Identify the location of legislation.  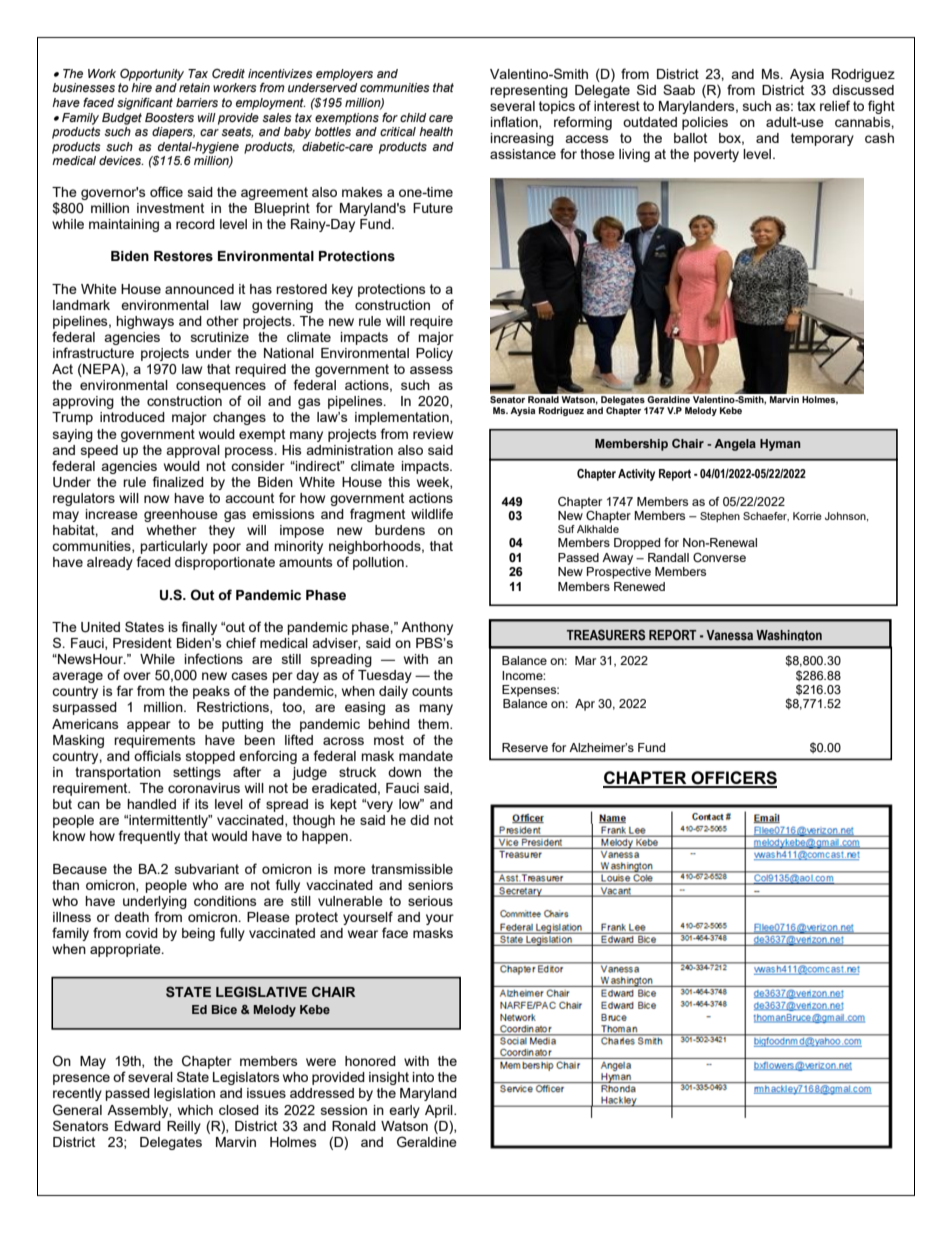
(184, 1094).
